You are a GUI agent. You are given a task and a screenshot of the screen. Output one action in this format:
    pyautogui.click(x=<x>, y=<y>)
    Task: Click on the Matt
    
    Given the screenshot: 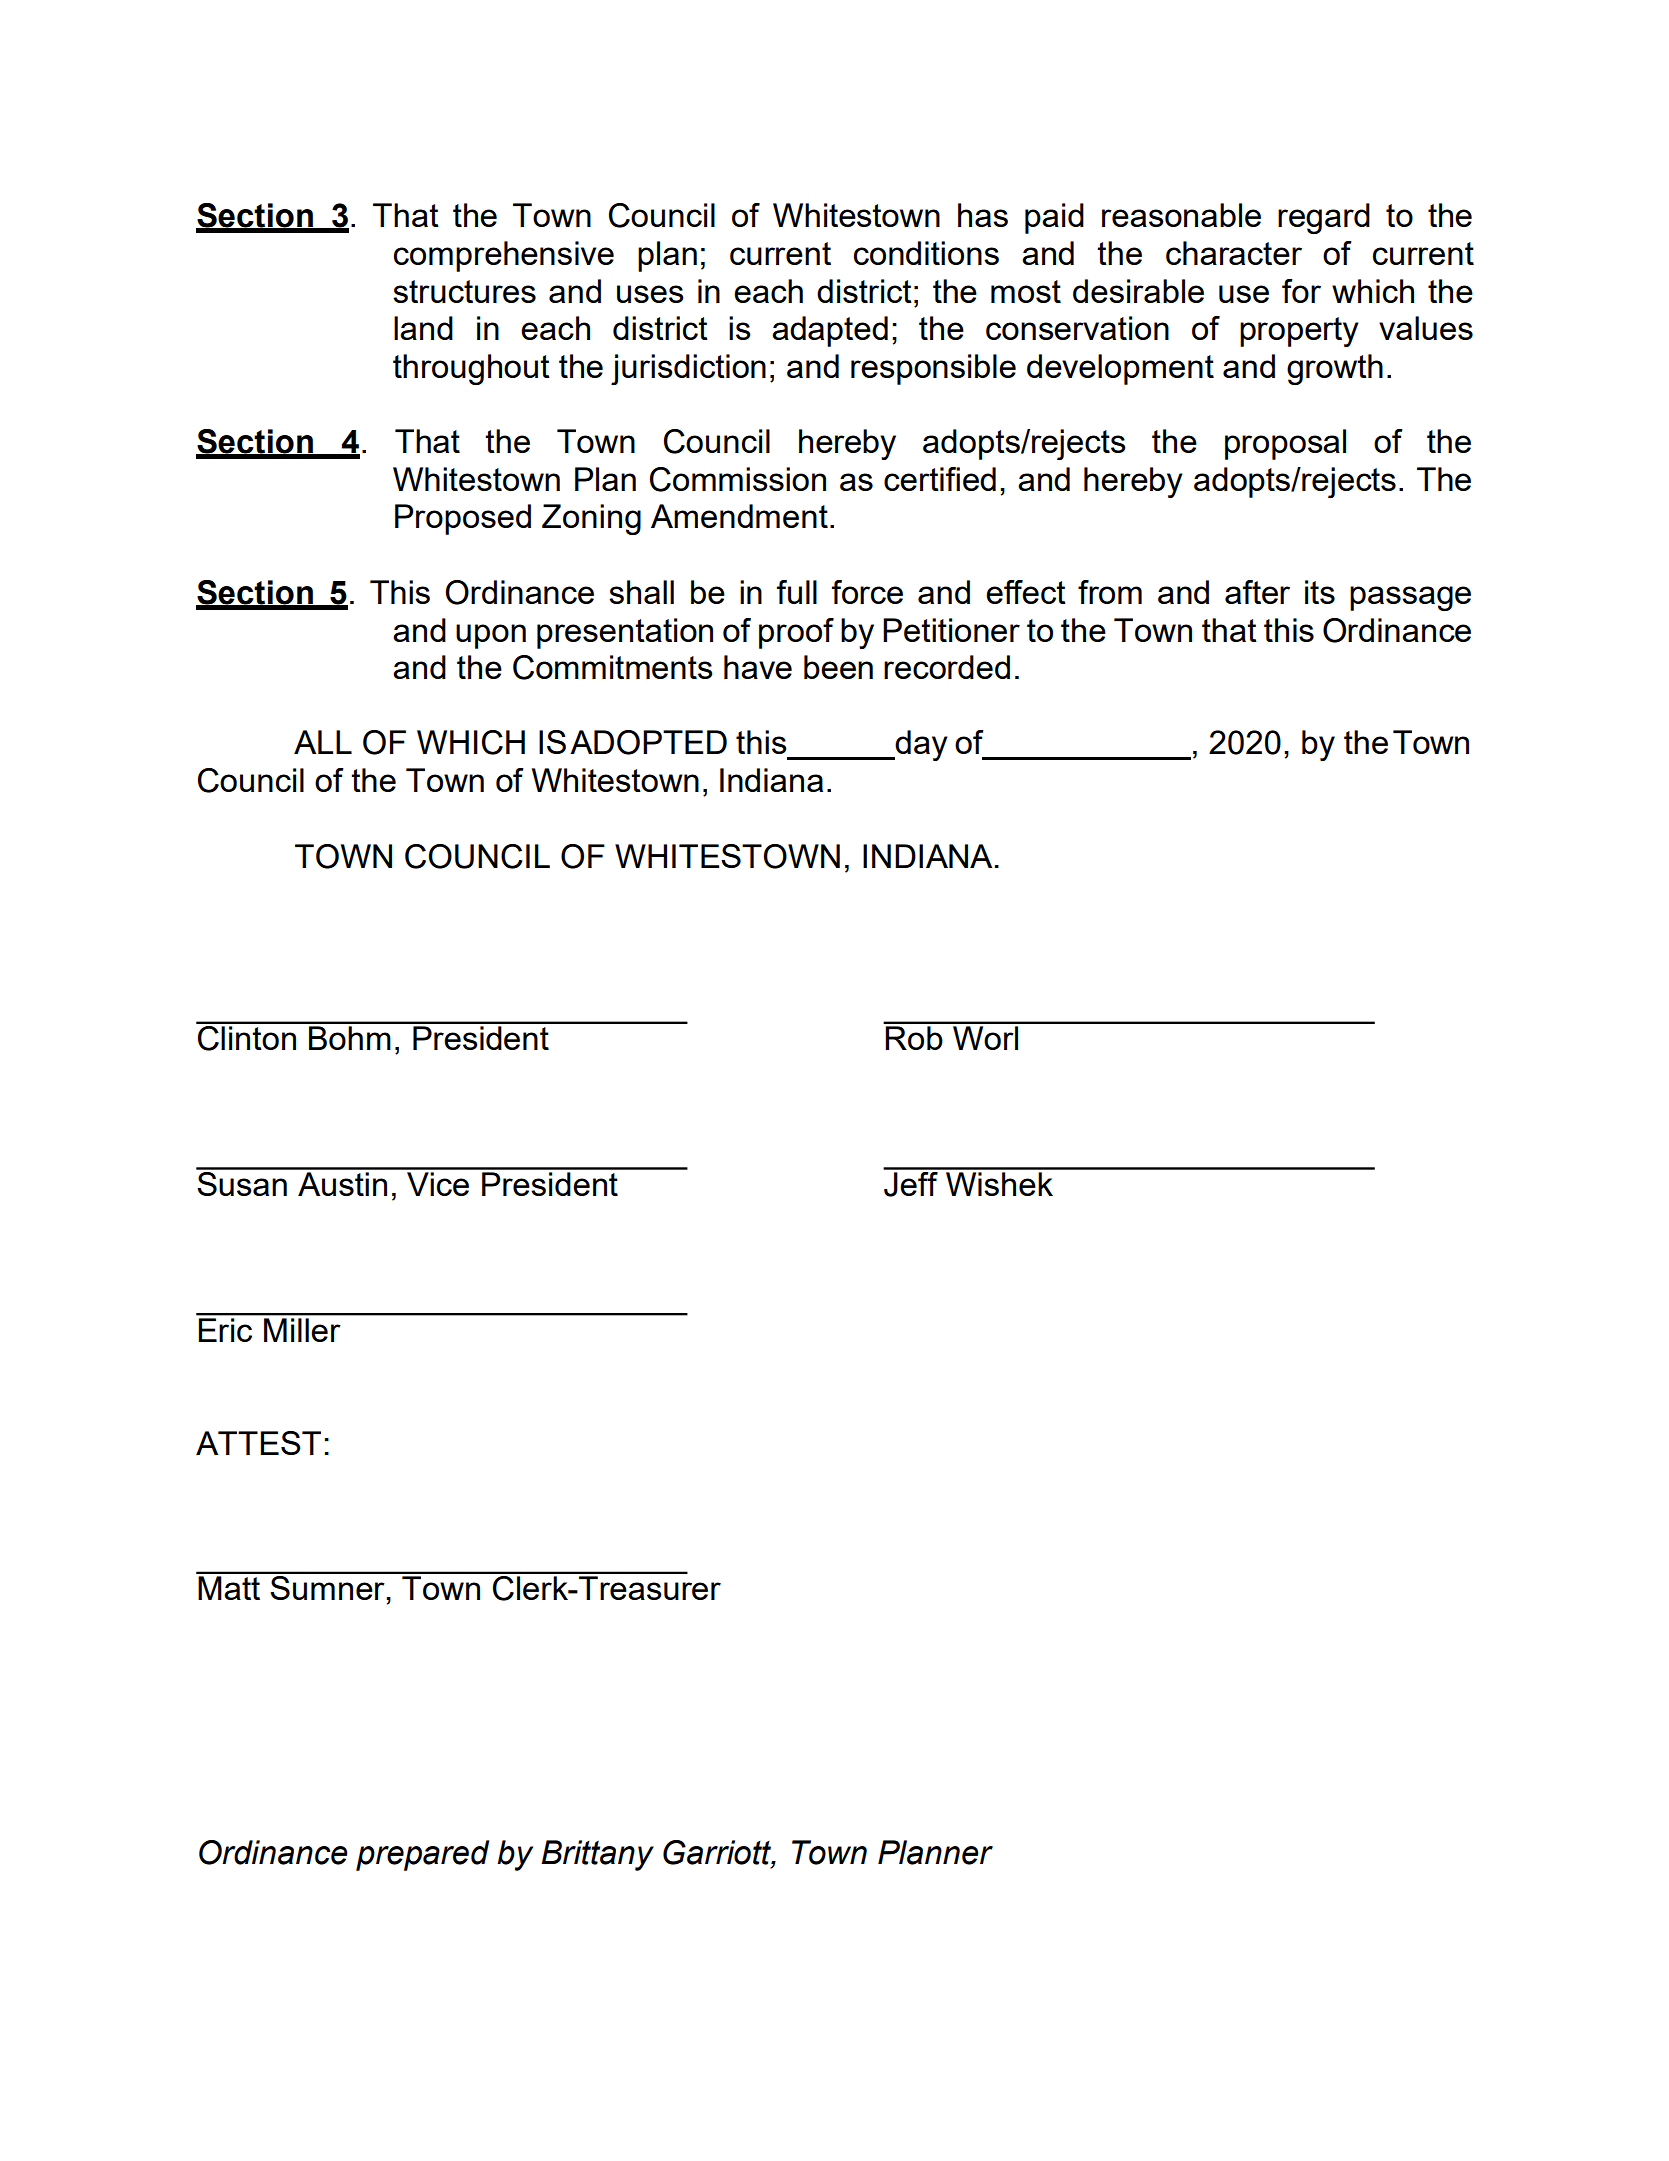 What is the action you would take?
    pyautogui.click(x=229, y=1588)
